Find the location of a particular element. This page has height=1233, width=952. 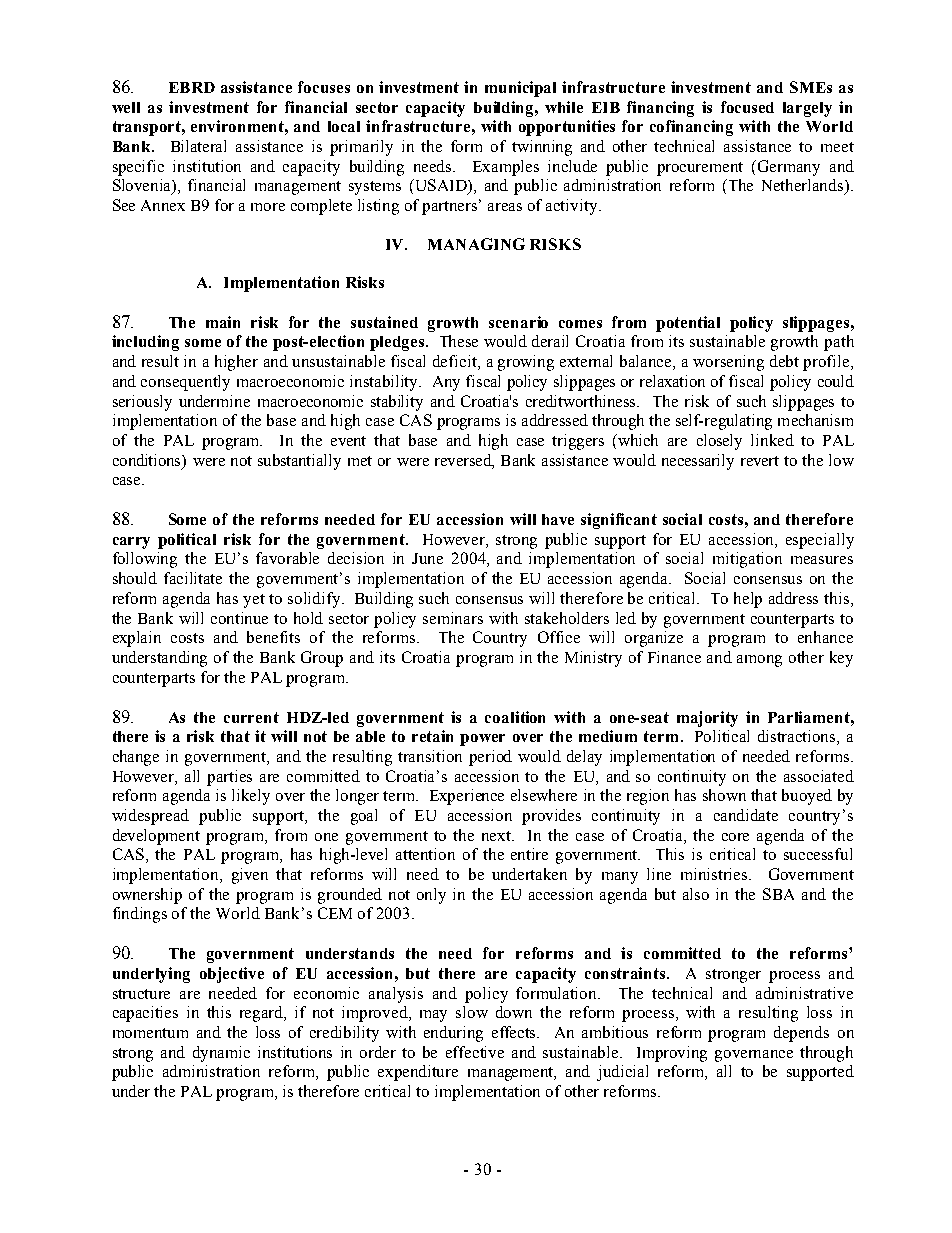

Experience is located at coordinates (467, 797).
